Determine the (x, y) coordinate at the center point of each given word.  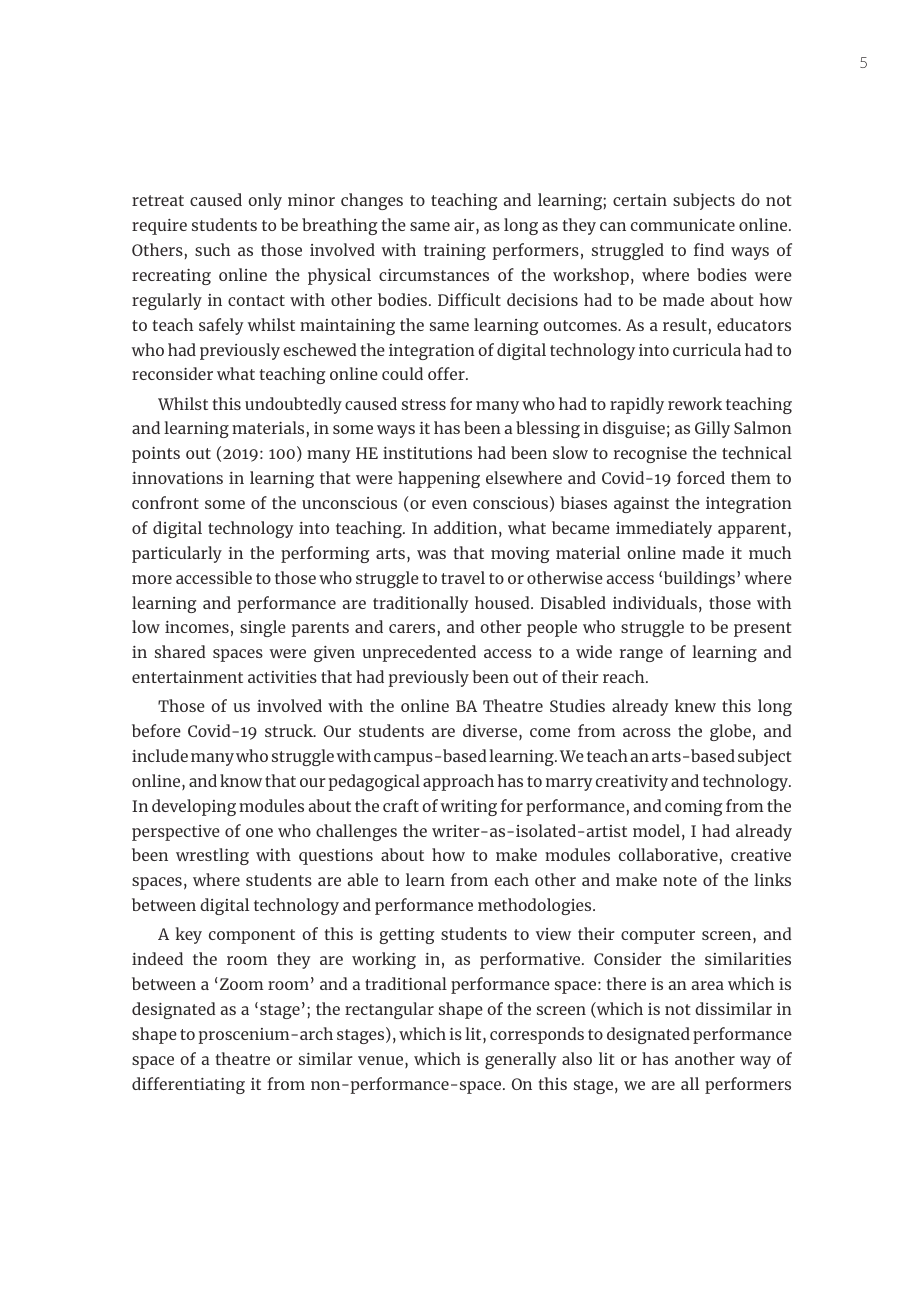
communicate (683, 225)
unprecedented (419, 653)
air (465, 226)
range (641, 655)
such (212, 249)
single (263, 628)
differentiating (188, 1085)
